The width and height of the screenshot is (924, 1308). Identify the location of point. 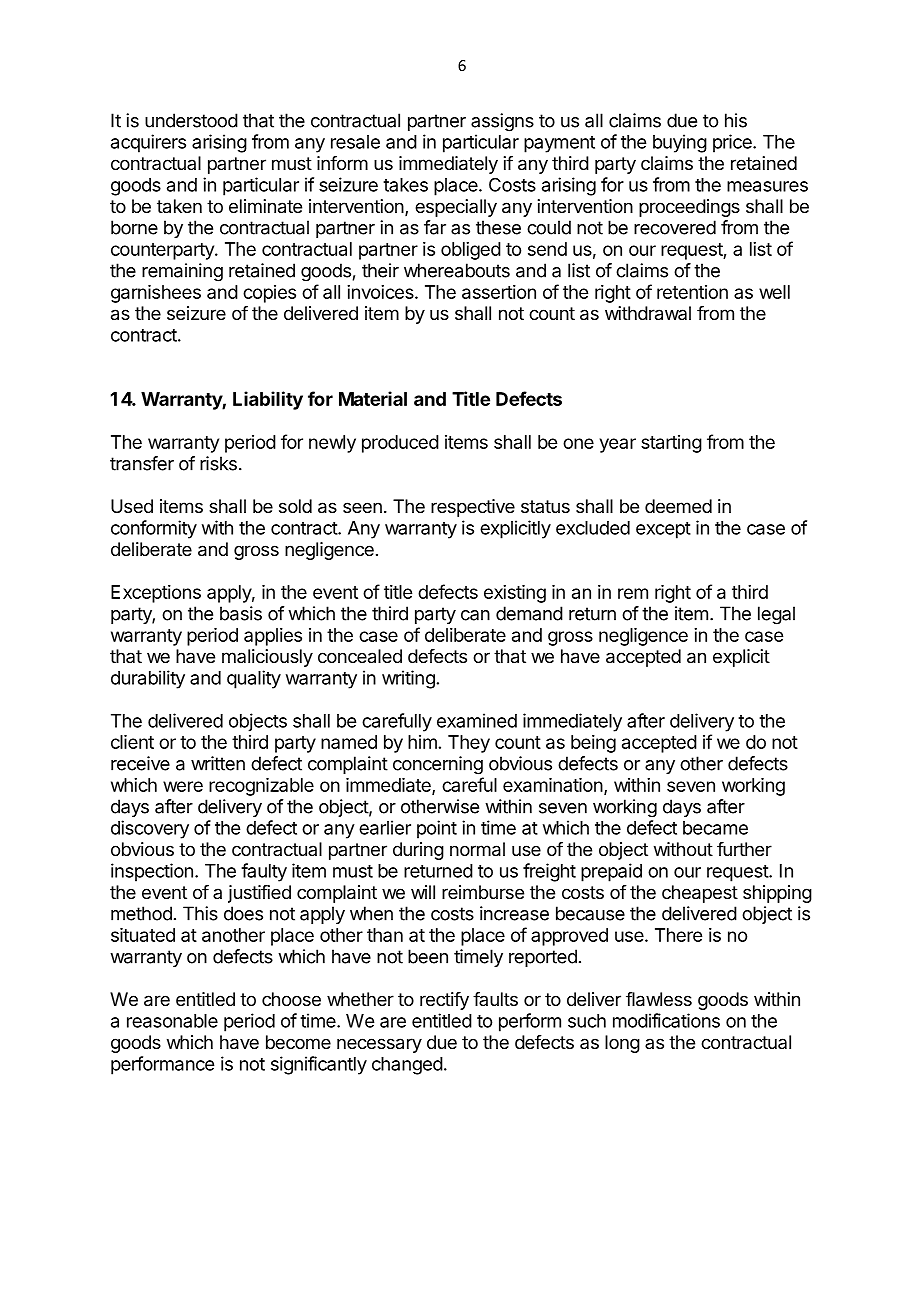
(437, 829).
